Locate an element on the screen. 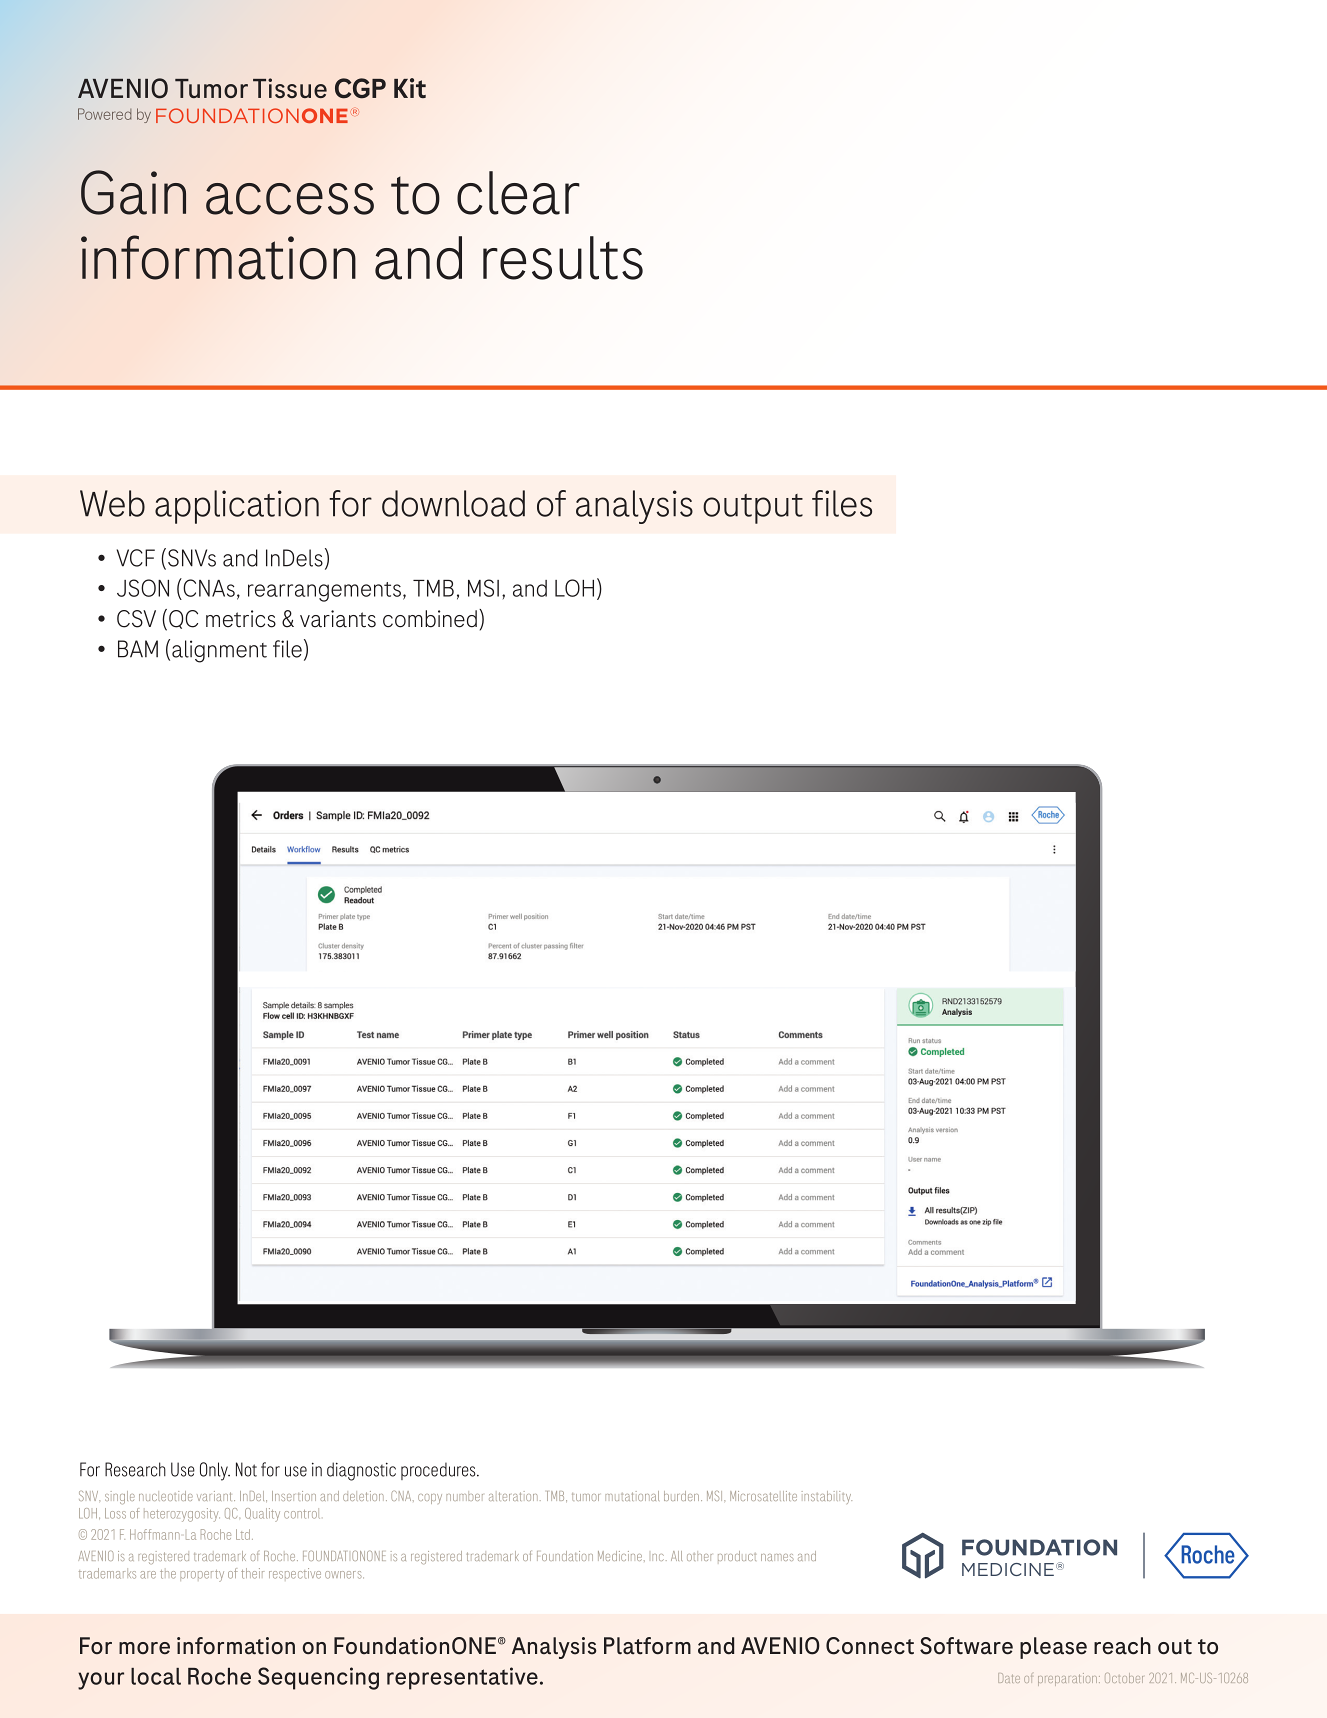 The width and height of the screenshot is (1327, 1718). more is located at coordinates (144, 1648).
